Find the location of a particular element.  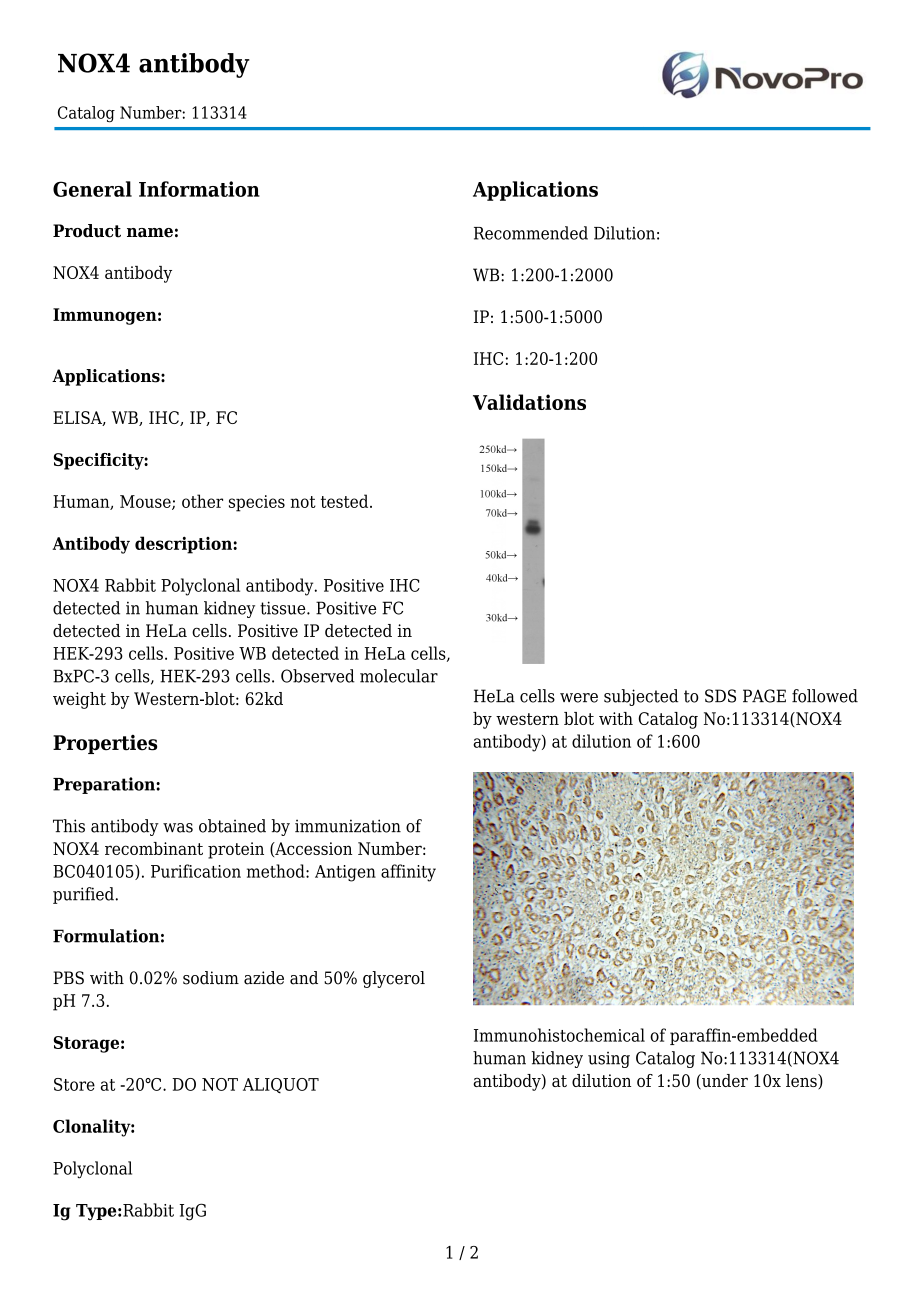

Validations is located at coordinates (529, 402).
